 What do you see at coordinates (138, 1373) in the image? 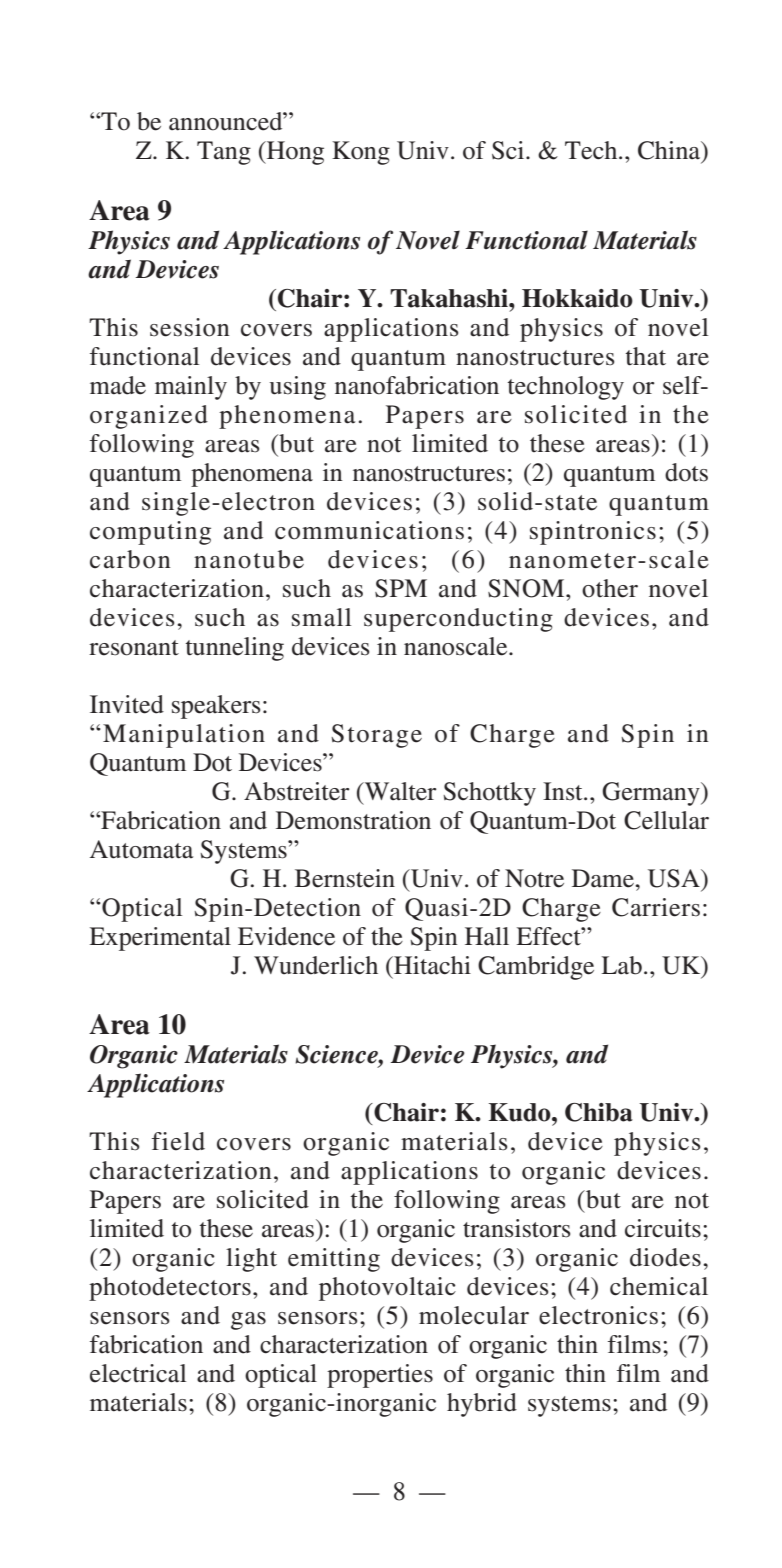
I see `electrical` at bounding box center [138, 1373].
